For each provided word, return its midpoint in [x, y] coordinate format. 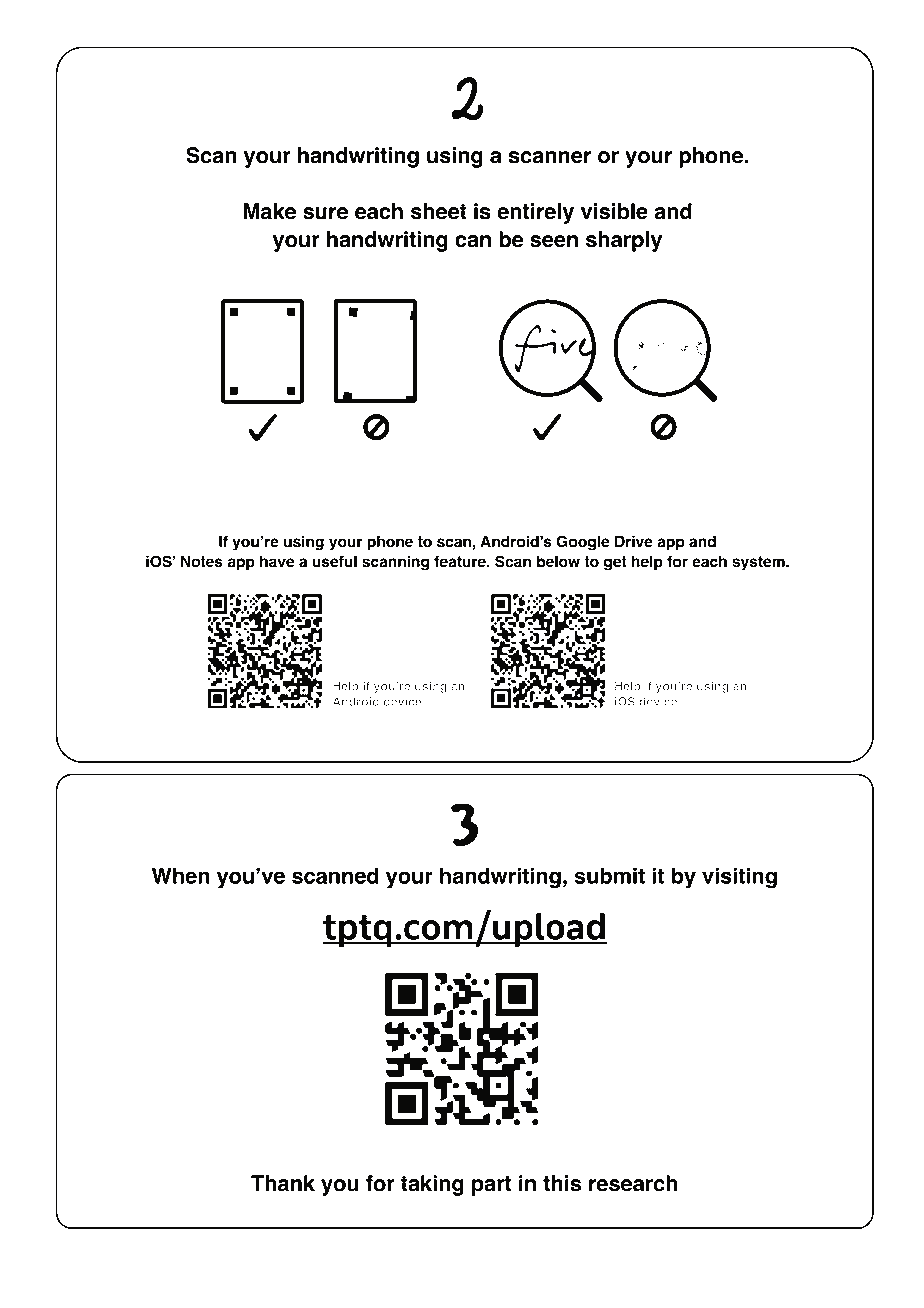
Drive [634, 541]
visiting [739, 878]
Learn [630, 1258]
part [492, 1186]
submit [609, 875]
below [558, 561]
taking [432, 1185]
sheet [439, 211]
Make [270, 211]
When [180, 875]
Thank [283, 1183]
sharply [624, 241]
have [277, 561]
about [701, 1258]
